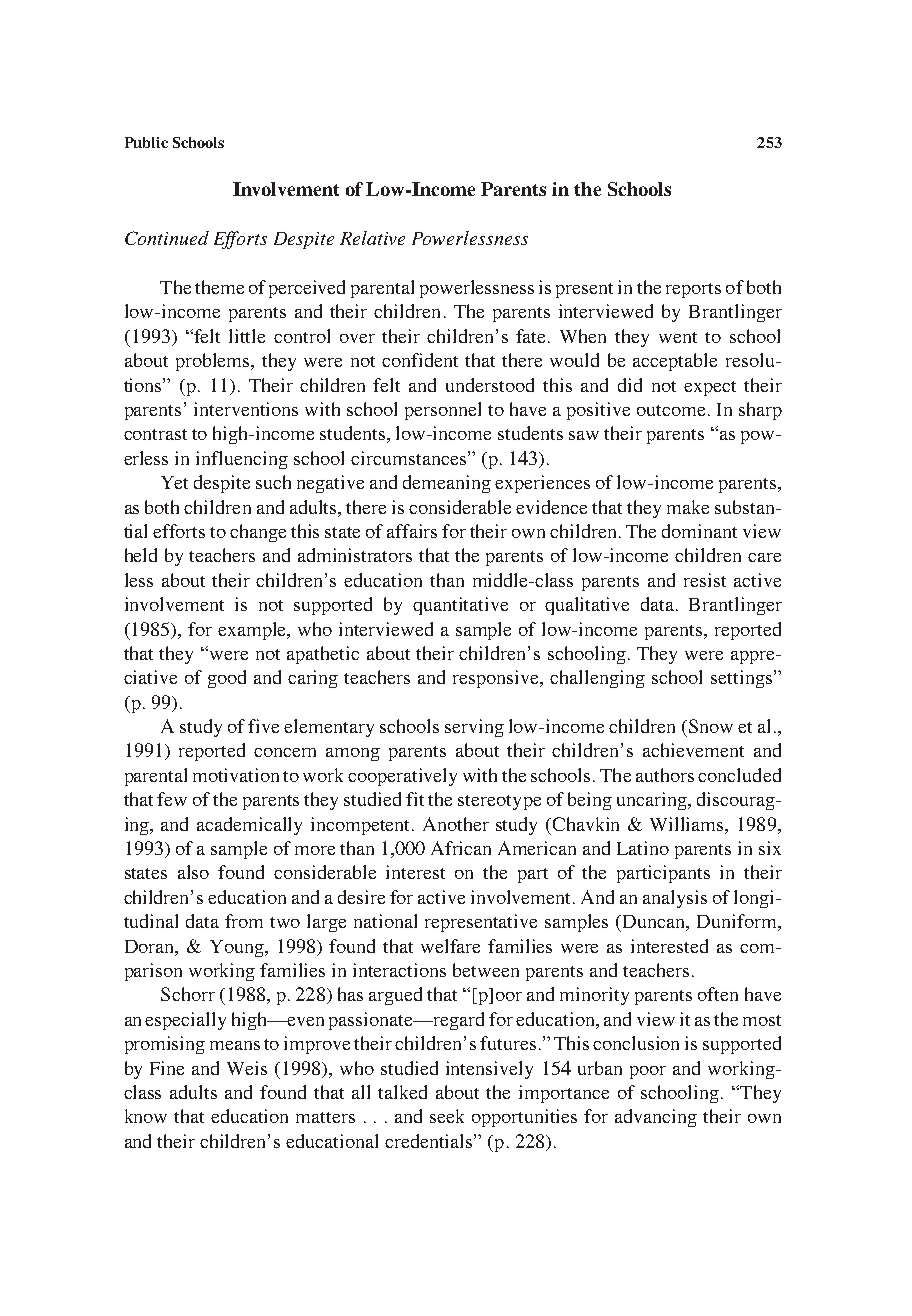 The height and width of the image is (1316, 912). I want to click on seek, so click(447, 1116).
